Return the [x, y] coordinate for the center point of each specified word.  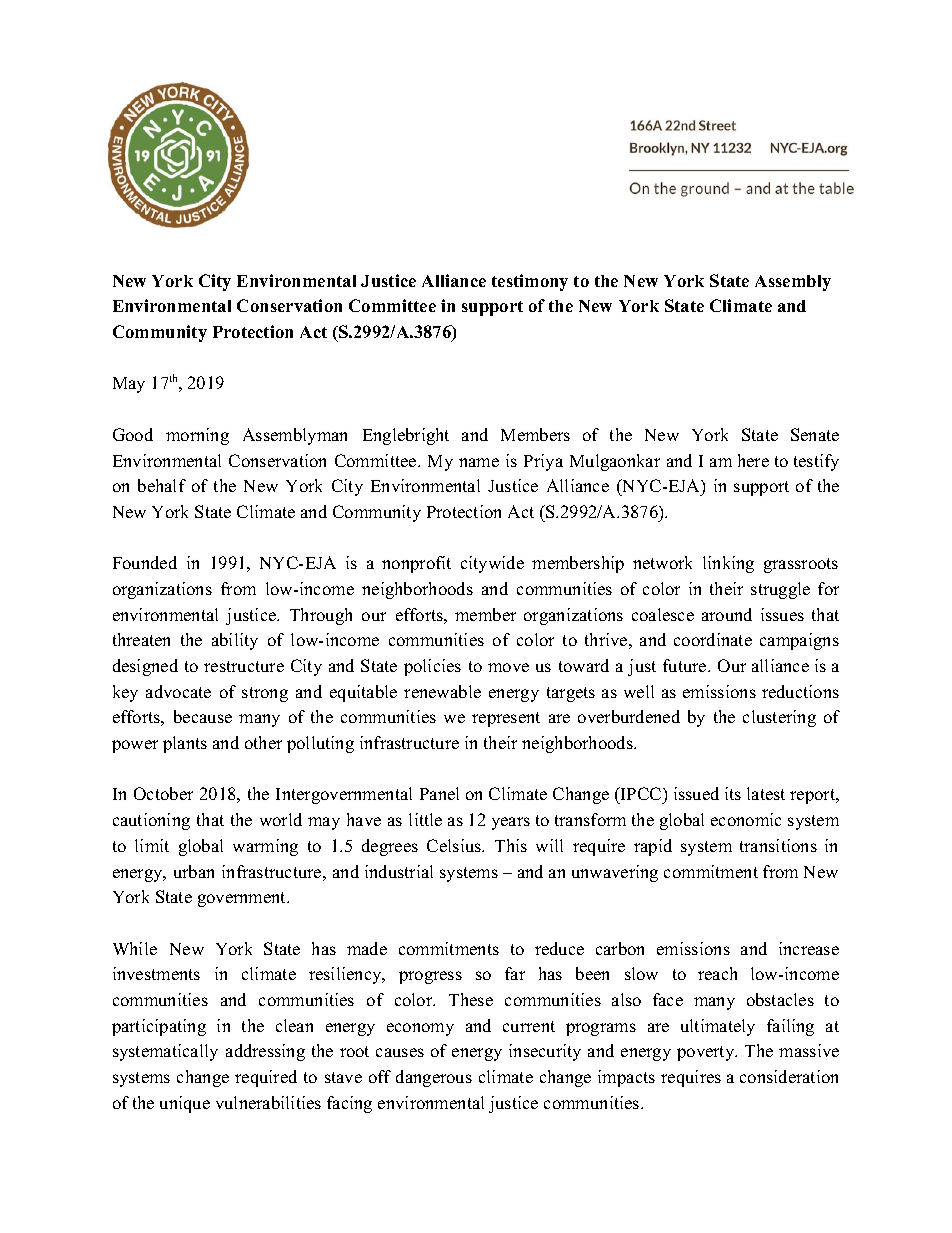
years [511, 823]
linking [728, 564]
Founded [145, 562]
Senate [815, 434]
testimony [530, 282]
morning [197, 436]
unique [185, 1104]
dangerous [434, 1078]
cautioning [151, 821]
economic [746, 819]
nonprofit [416, 564]
